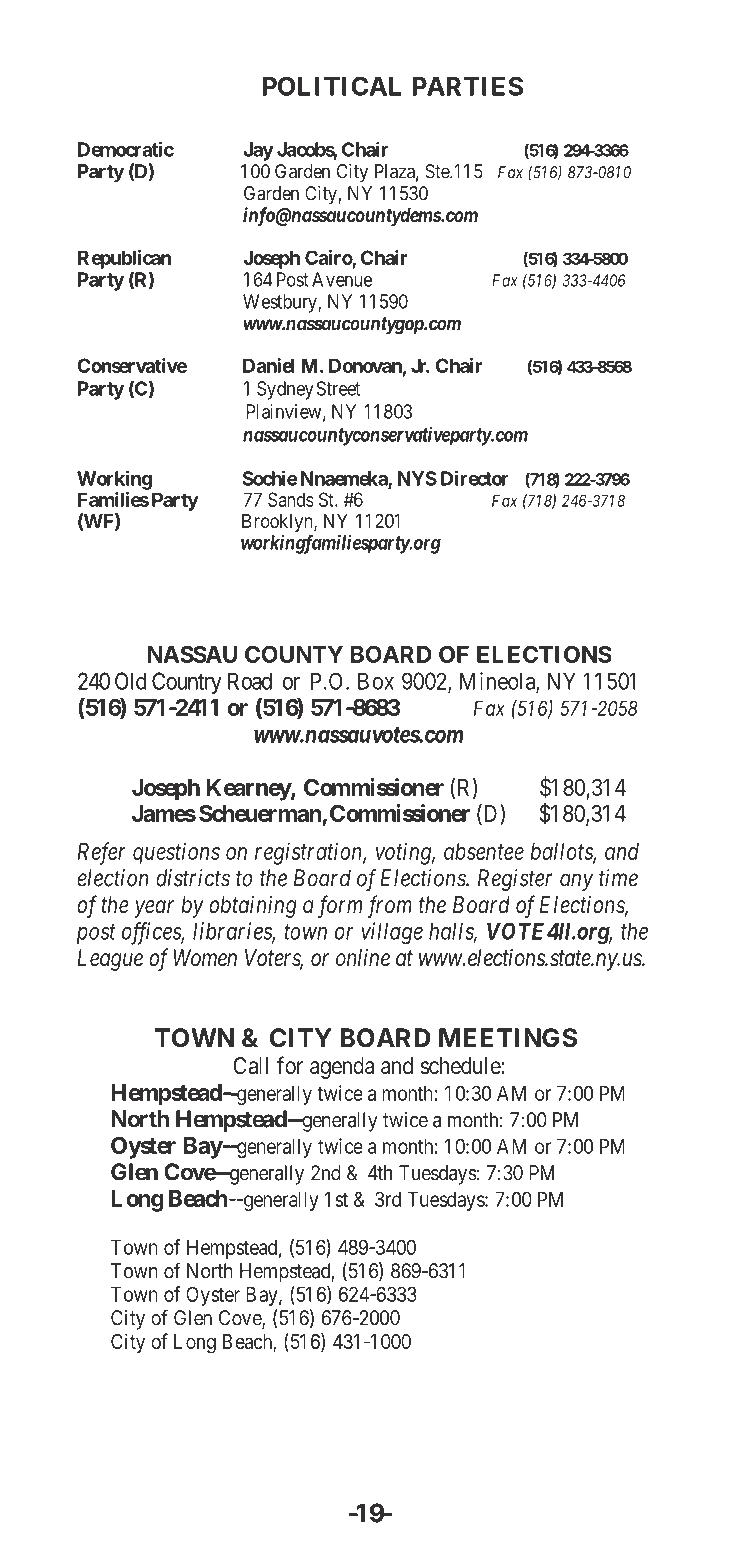  Describe the element at coordinates (291, 499) in the screenshot. I see `Sands` at that location.
